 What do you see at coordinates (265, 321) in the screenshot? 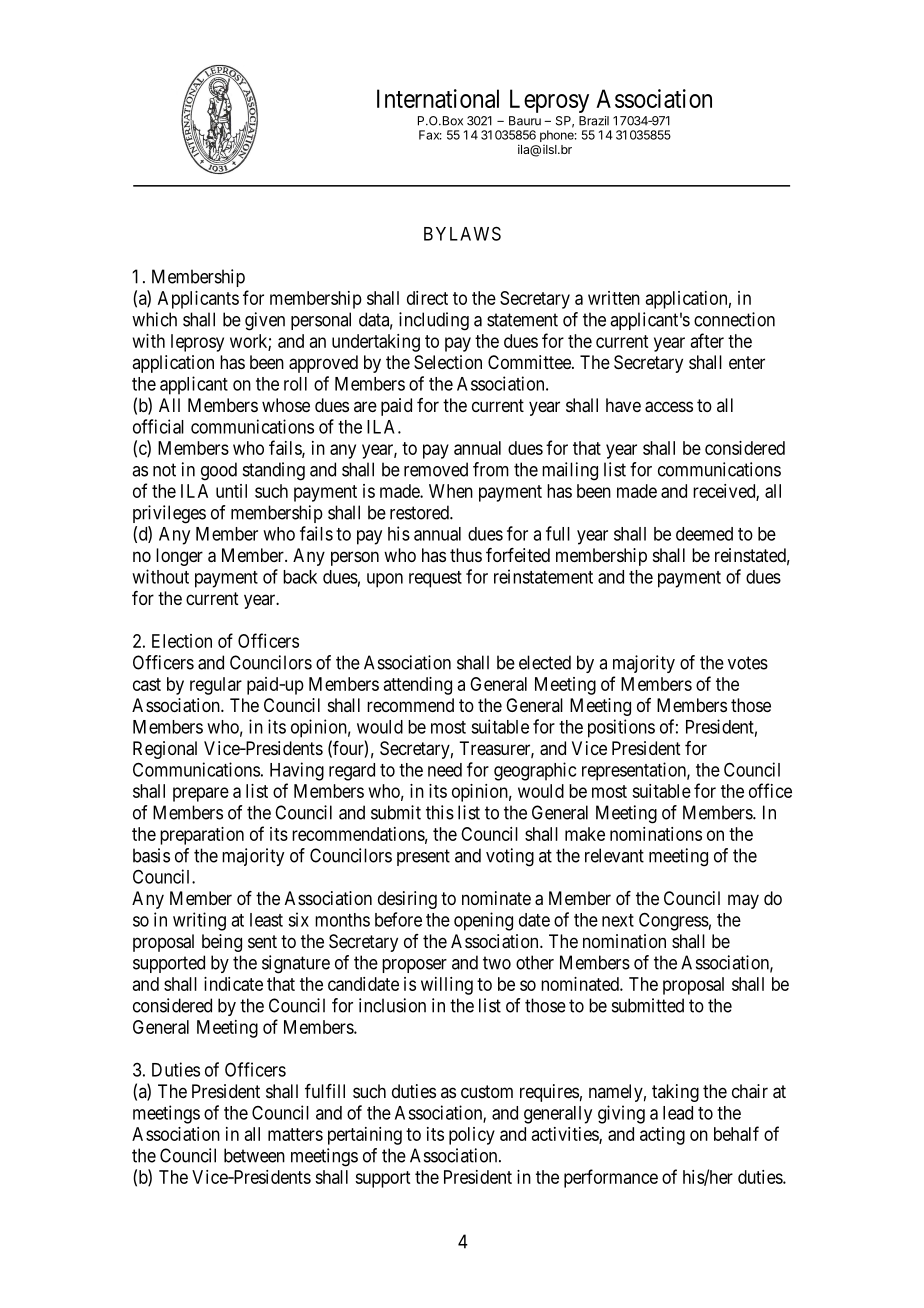
I see `given` at bounding box center [265, 321].
